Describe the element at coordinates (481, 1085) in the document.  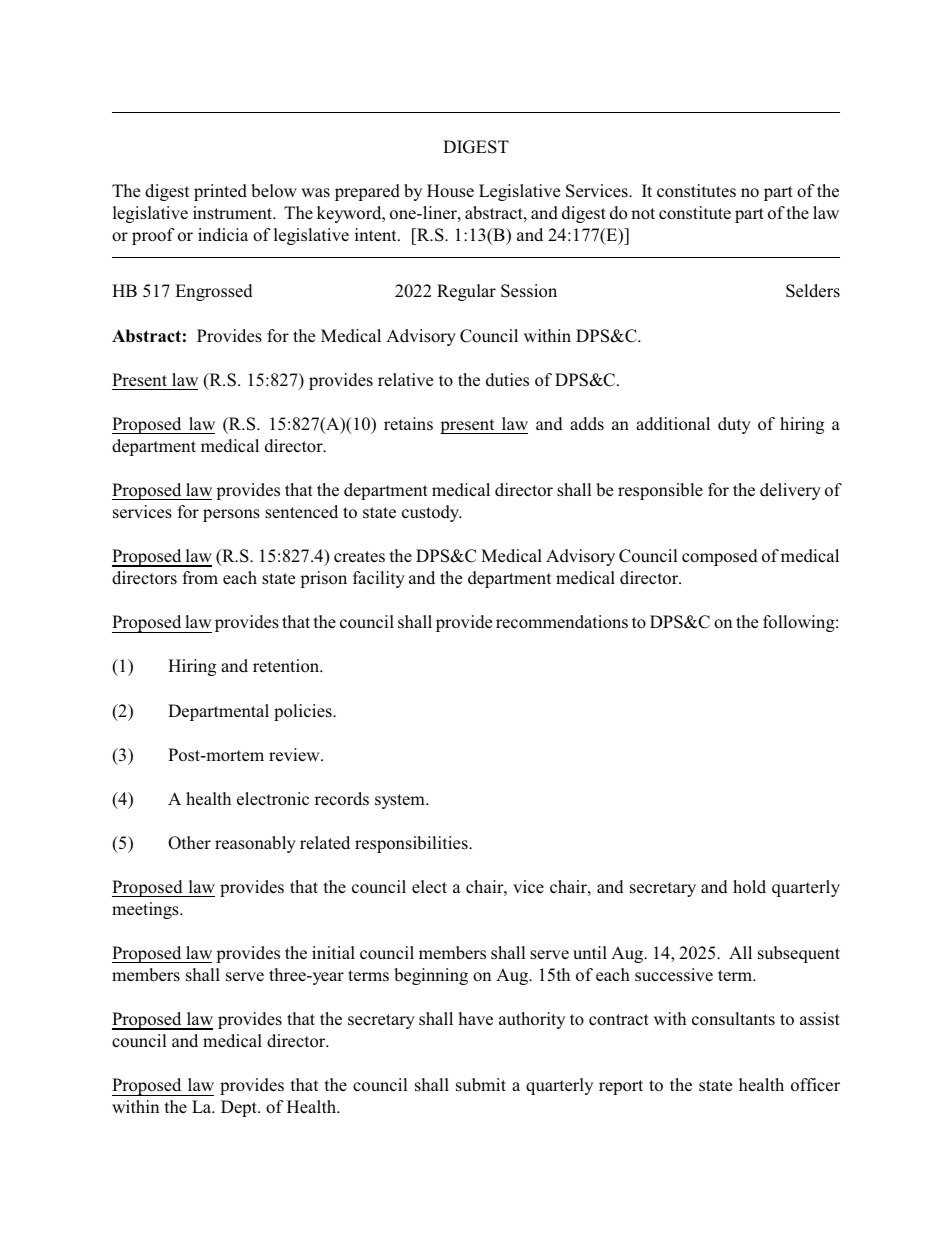
I see `submit` at that location.
